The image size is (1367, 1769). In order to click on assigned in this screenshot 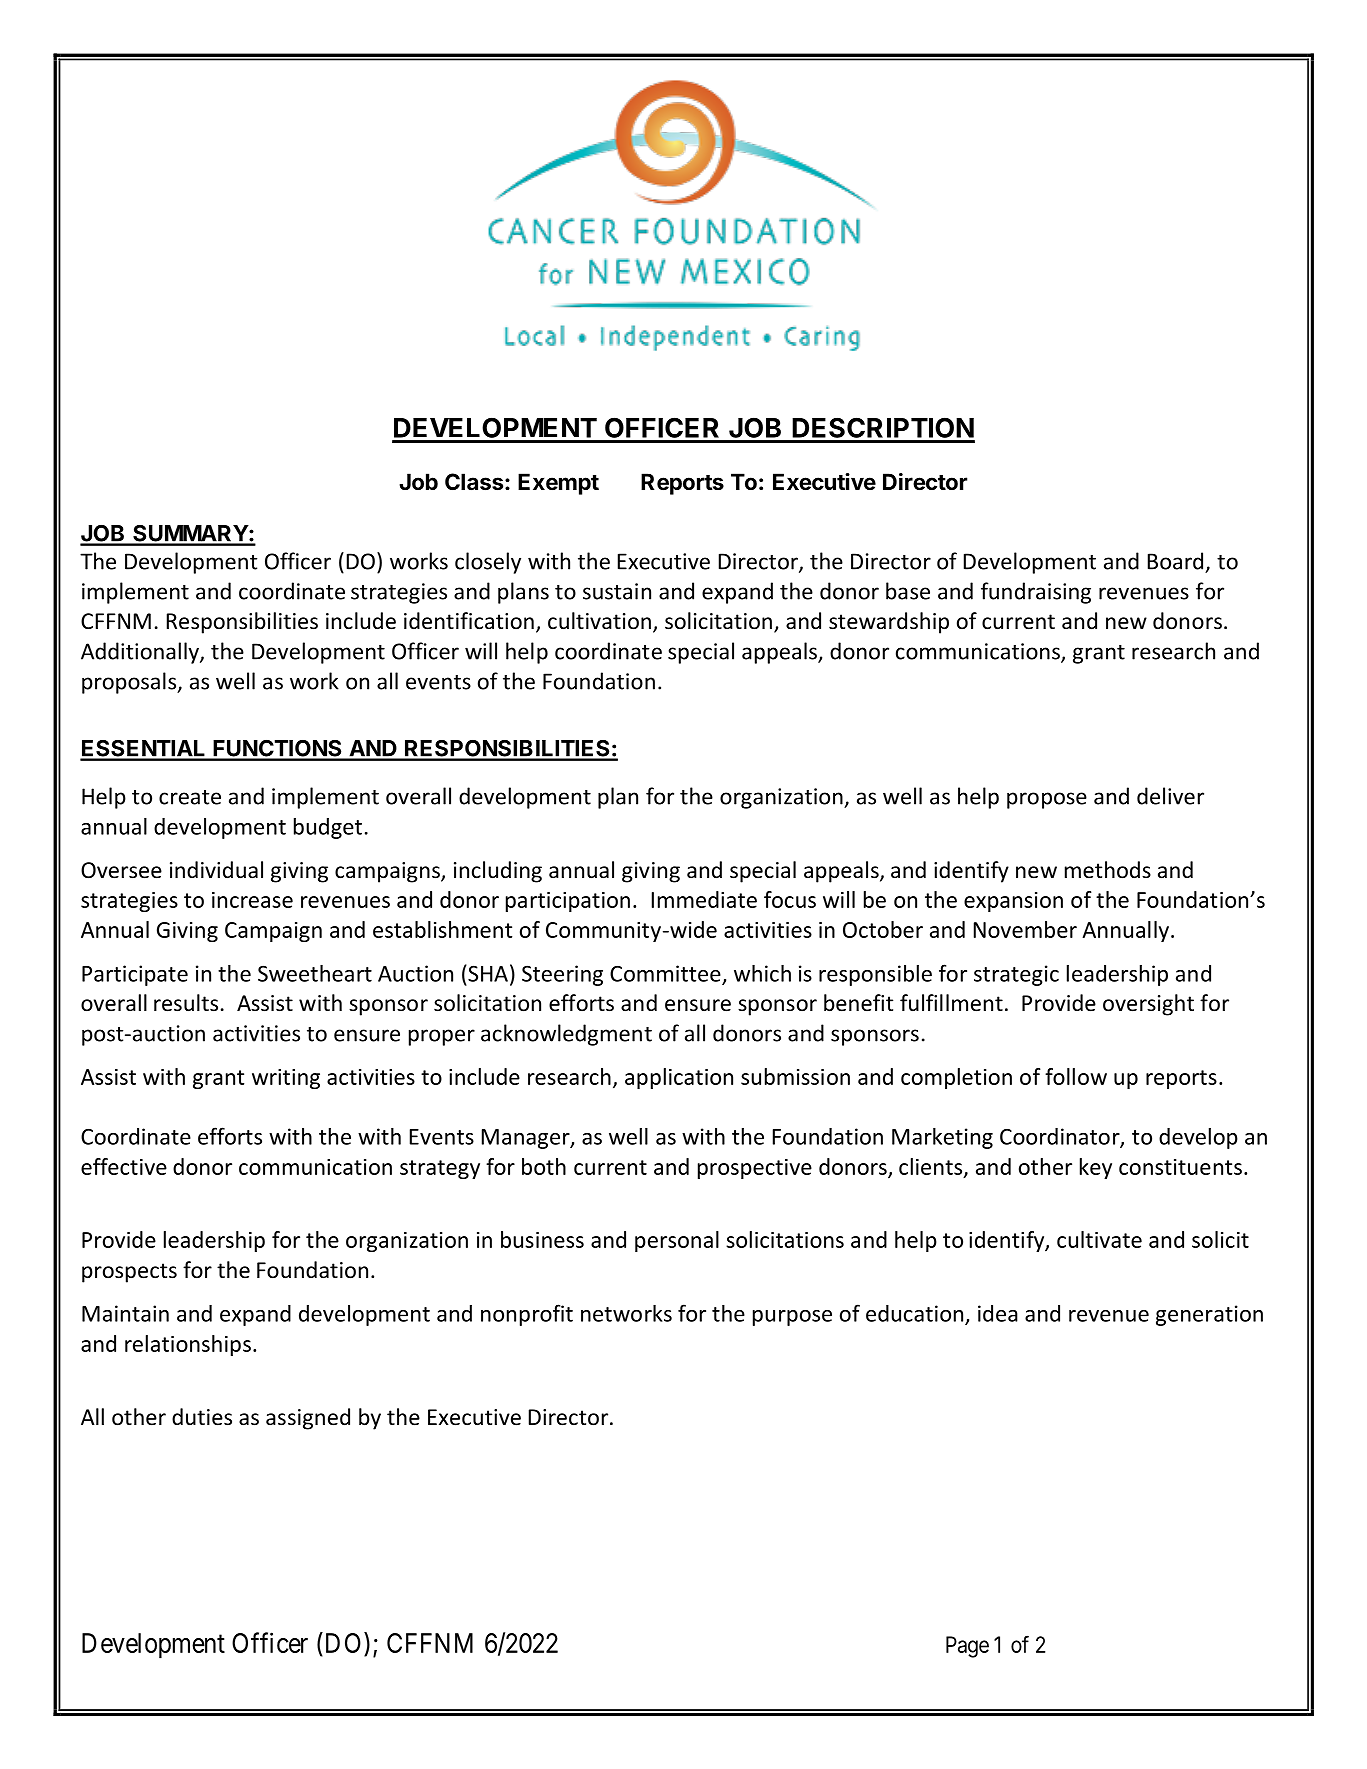, I will do `click(308, 1419)`.
